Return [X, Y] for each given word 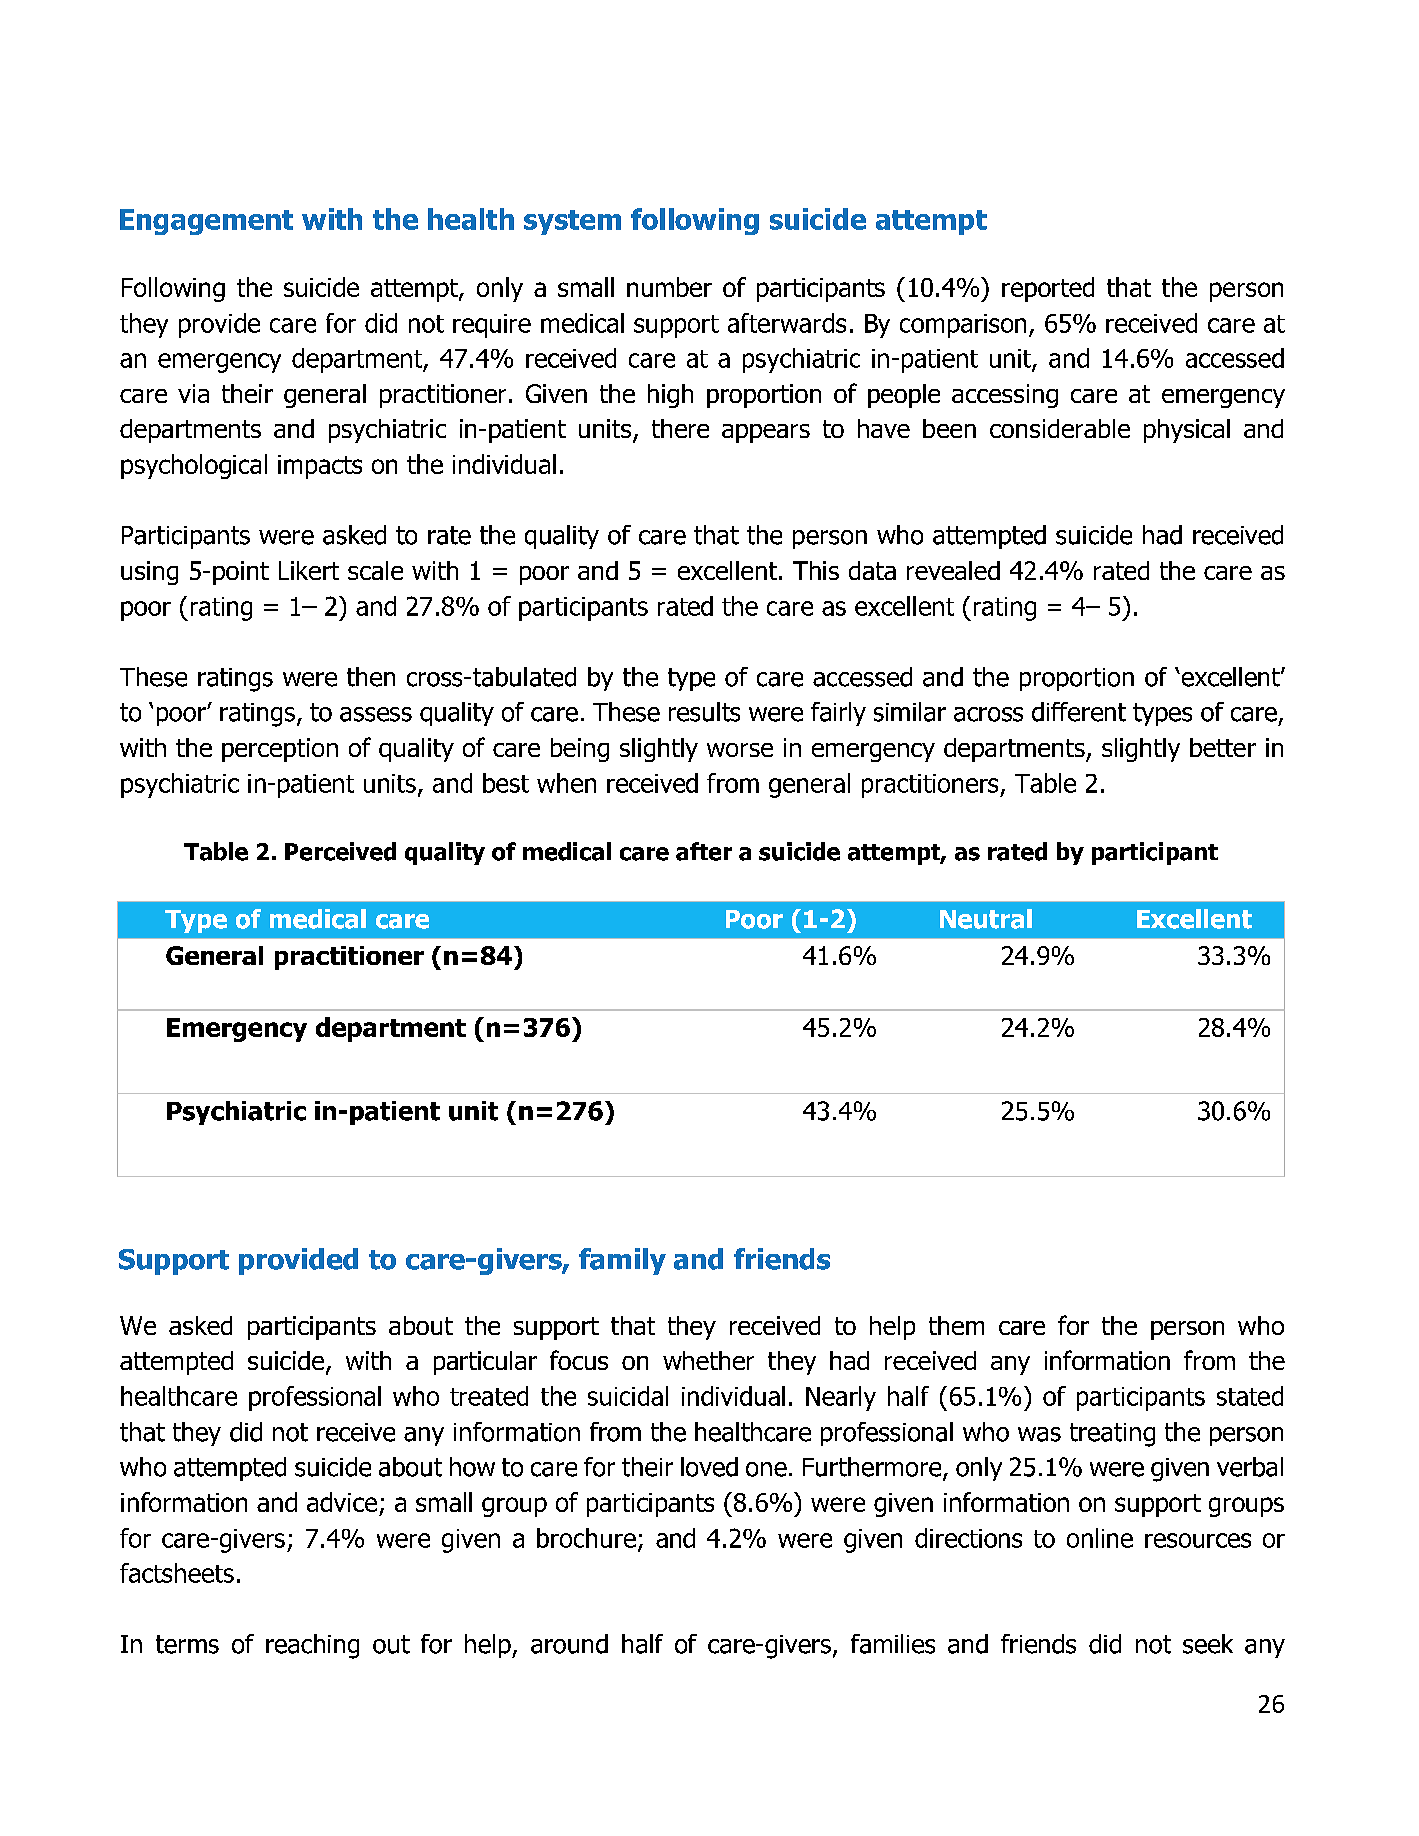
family [622, 1261]
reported [1048, 289]
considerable [1060, 428]
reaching [312, 1646]
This [816, 570]
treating [1112, 1435]
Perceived [340, 851]
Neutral [986, 919]
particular [485, 1363]
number [669, 287]
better [1223, 747]
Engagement [206, 222]
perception [280, 750]
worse [740, 750]
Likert [309, 570]
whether [708, 1360]
